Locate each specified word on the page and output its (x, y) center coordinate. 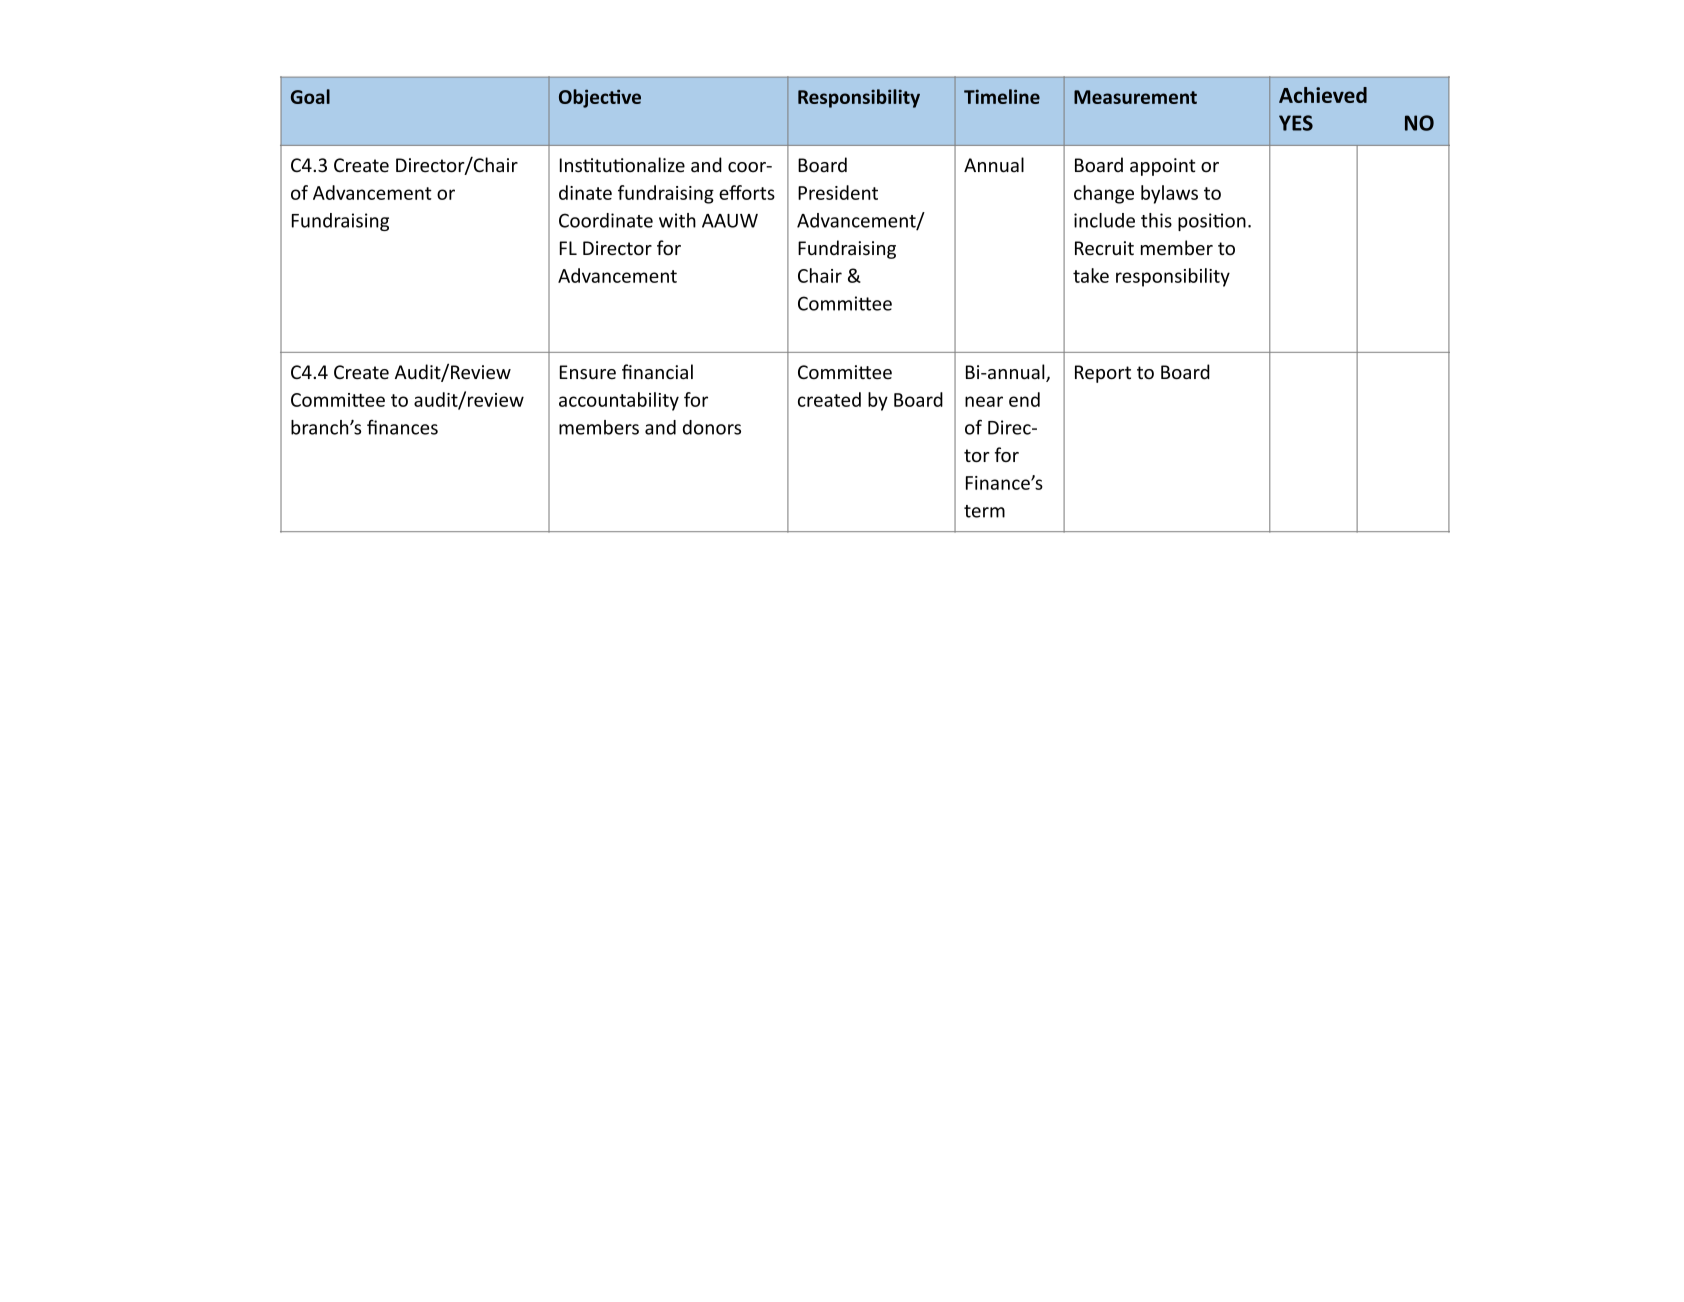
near (984, 401)
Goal (310, 96)
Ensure (588, 372)
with (677, 220)
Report (1103, 374)
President (838, 192)
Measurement (1135, 97)
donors (712, 427)
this (1156, 220)
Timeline (1002, 96)
